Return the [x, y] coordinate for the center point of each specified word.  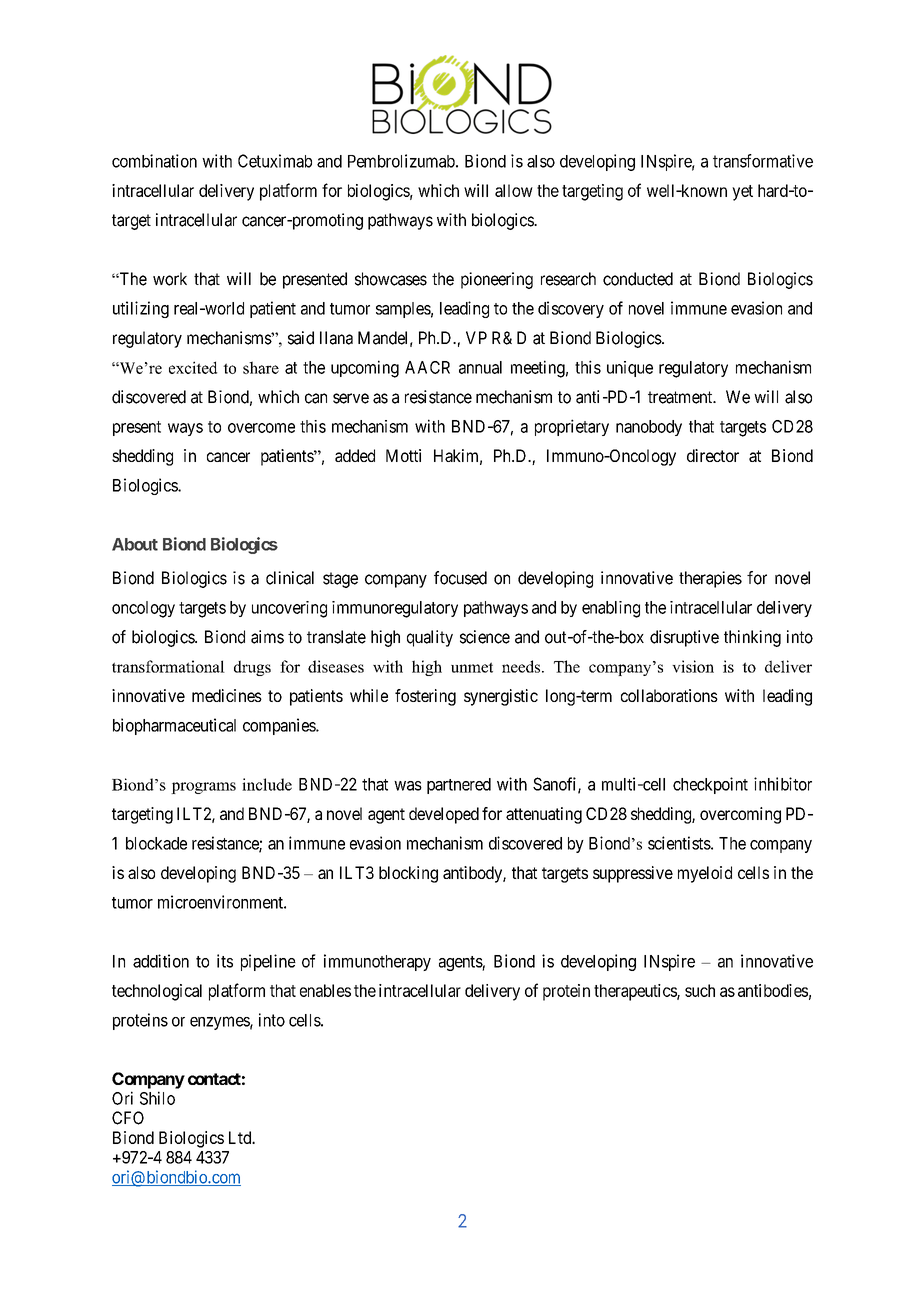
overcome [261, 428]
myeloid [705, 874]
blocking [408, 874]
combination [154, 161]
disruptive [684, 638]
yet [742, 193]
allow [514, 190]
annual [480, 367]
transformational [168, 666]
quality [430, 638]
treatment [681, 397]
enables [325, 990]
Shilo [157, 1098]
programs [203, 788]
